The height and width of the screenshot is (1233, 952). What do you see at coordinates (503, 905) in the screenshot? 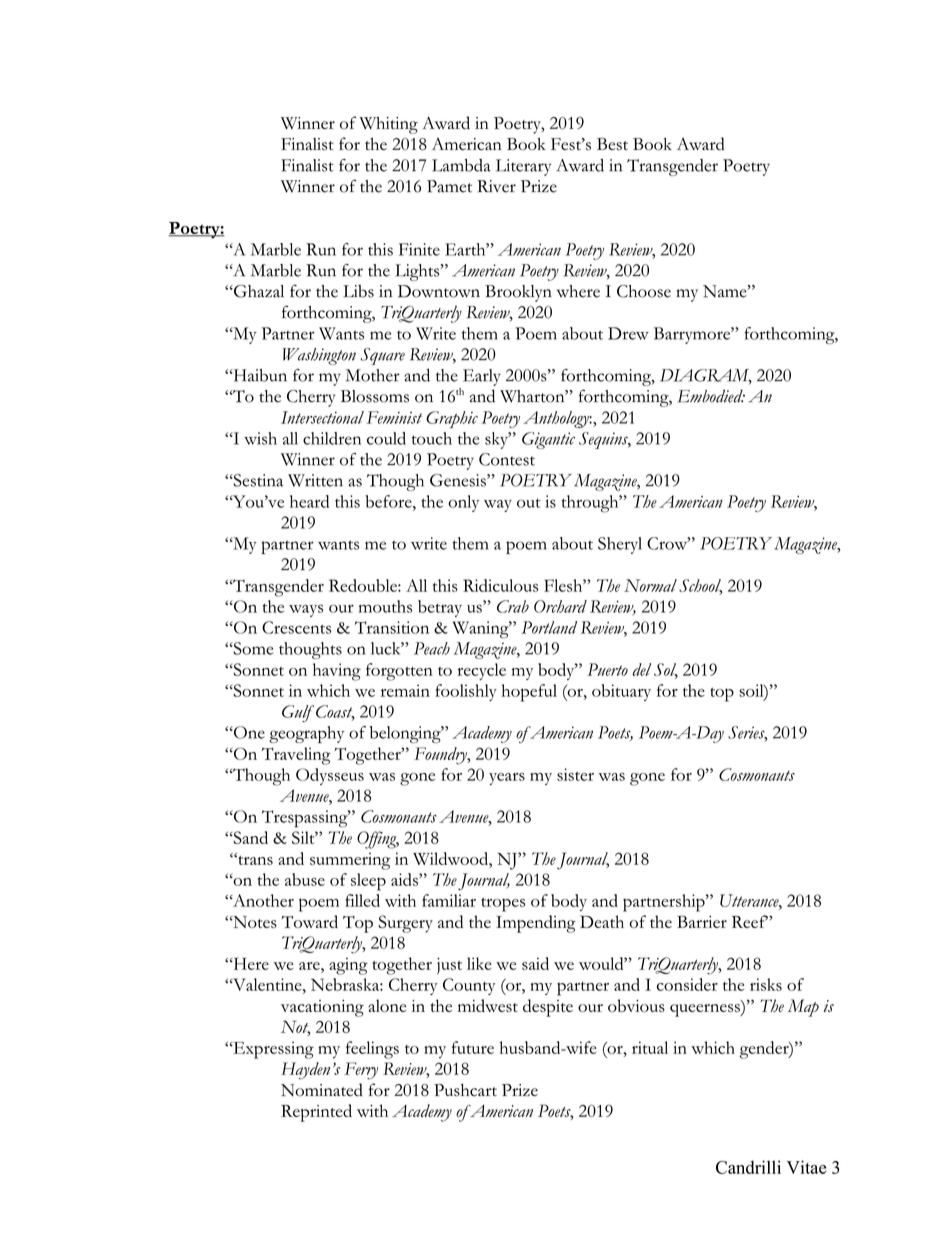
I see `tropes` at bounding box center [503, 905].
